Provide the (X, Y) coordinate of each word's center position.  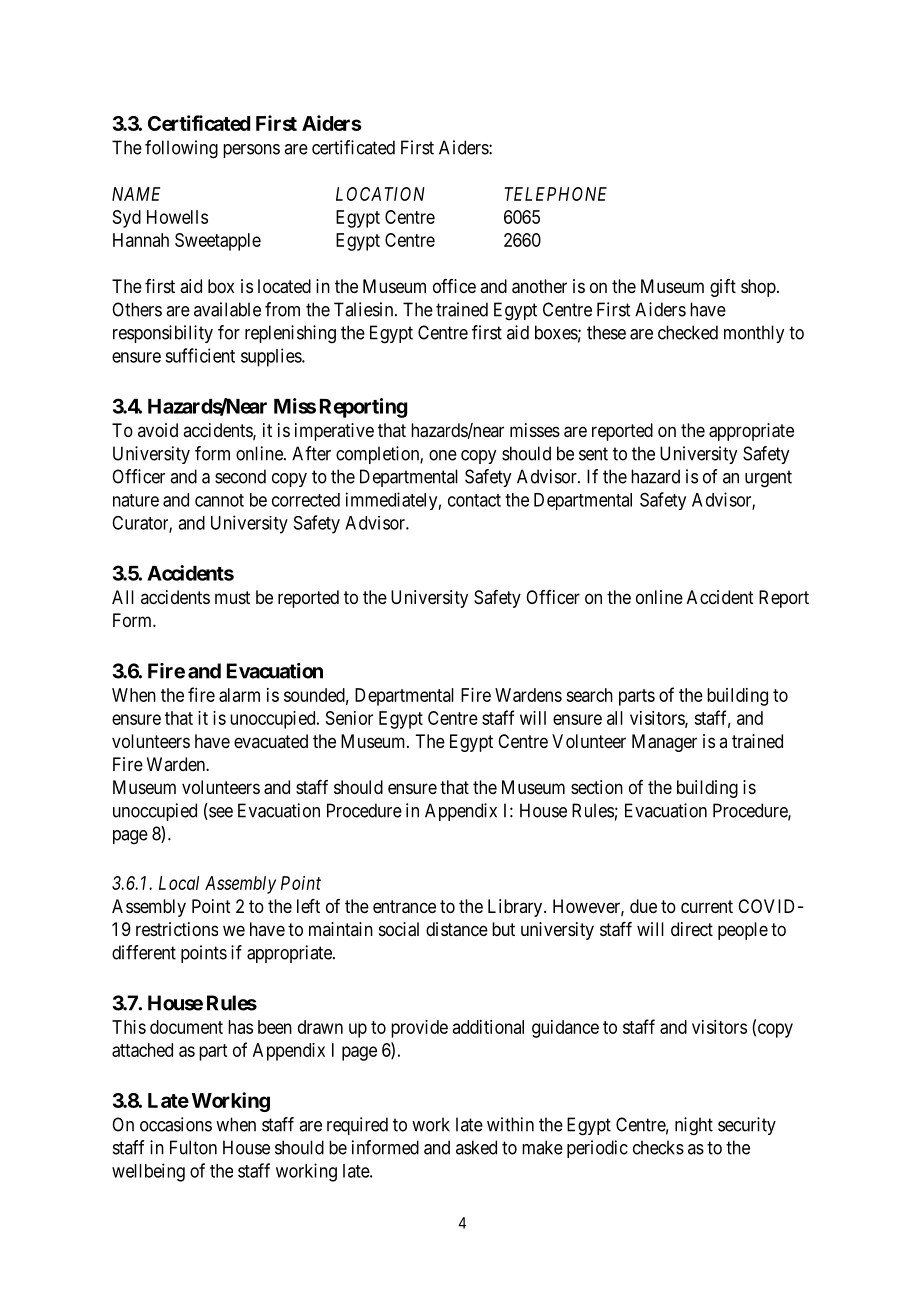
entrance (404, 907)
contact (474, 500)
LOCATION (380, 194)
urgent (768, 479)
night (694, 1126)
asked (476, 1147)
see (220, 813)
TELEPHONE (556, 194)
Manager (664, 743)
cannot (219, 500)
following (181, 149)
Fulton (193, 1147)
